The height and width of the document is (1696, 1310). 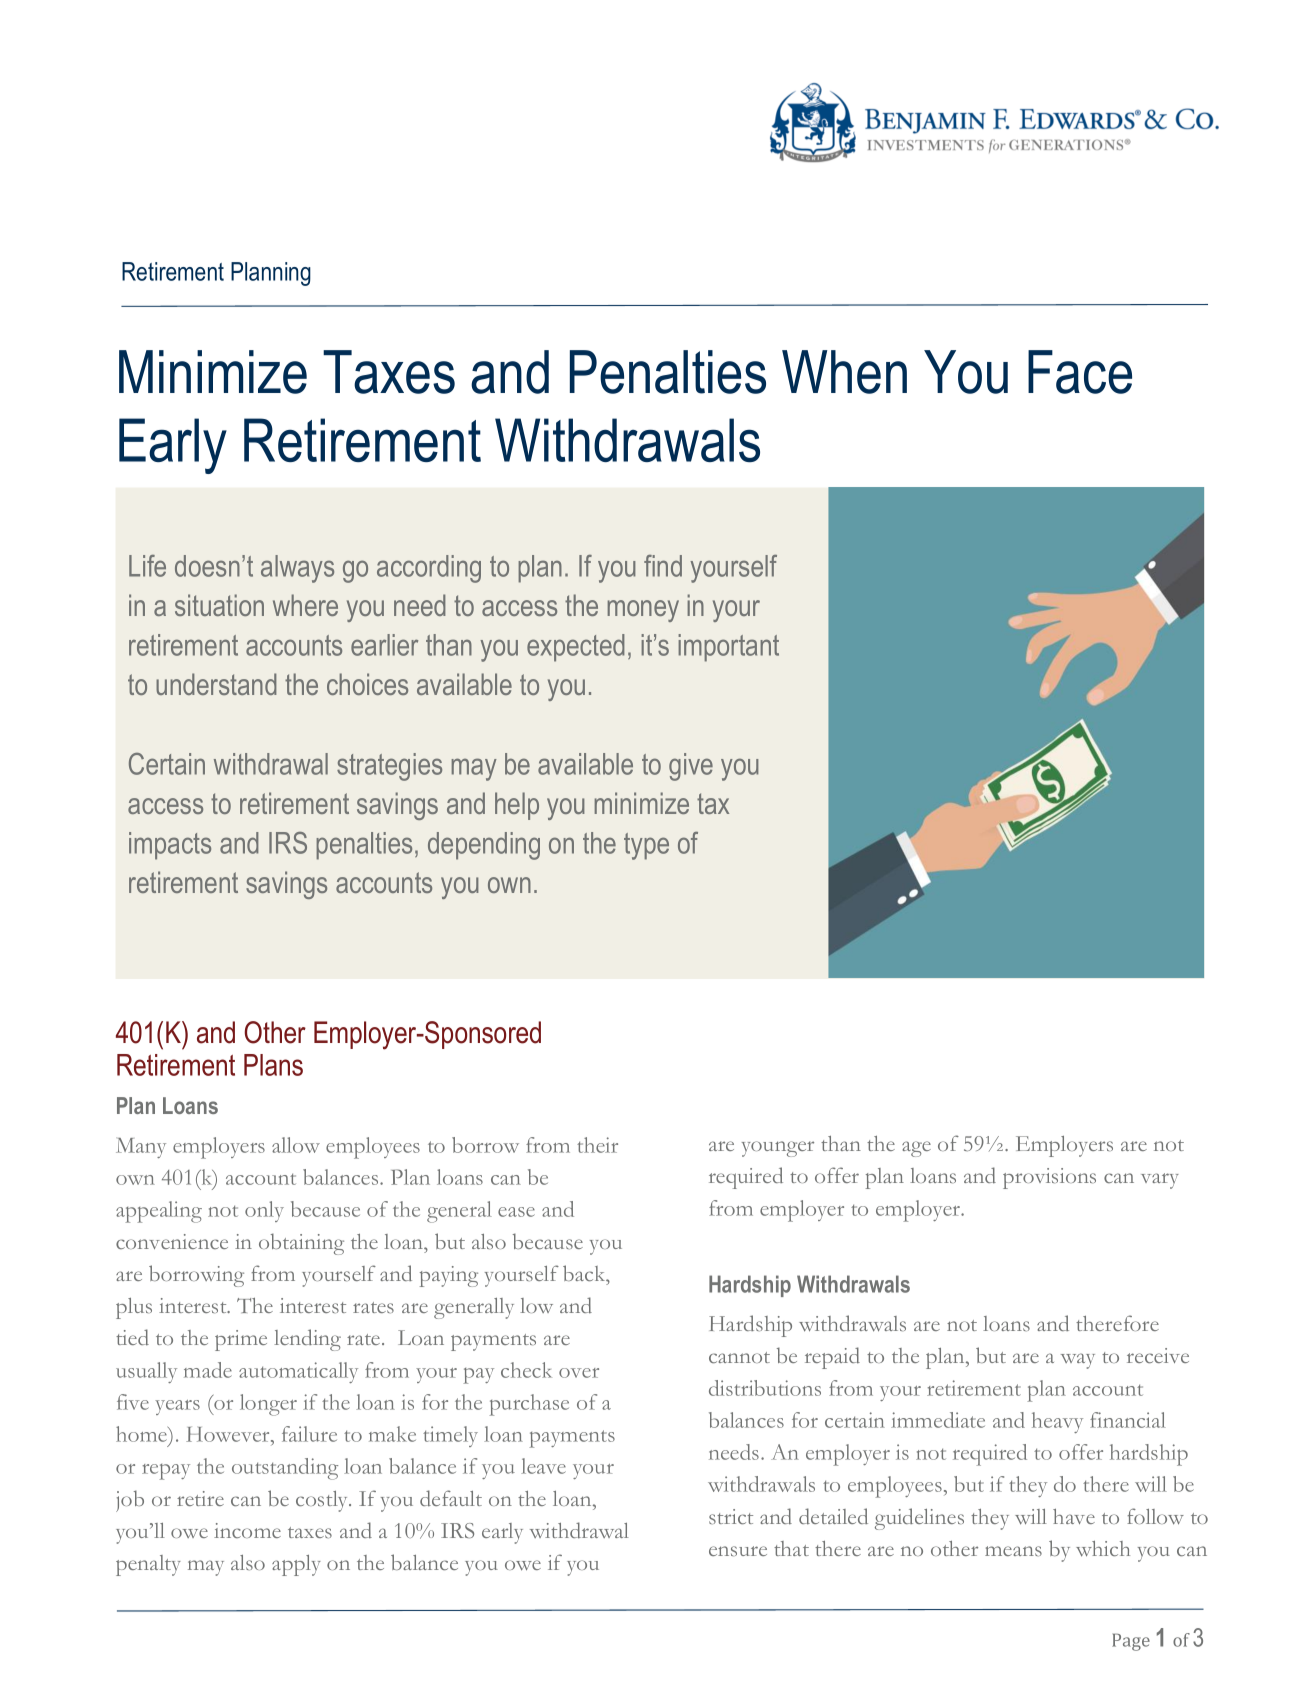 What do you see at coordinates (296, 1565) in the document?
I see `apply` at bounding box center [296, 1565].
